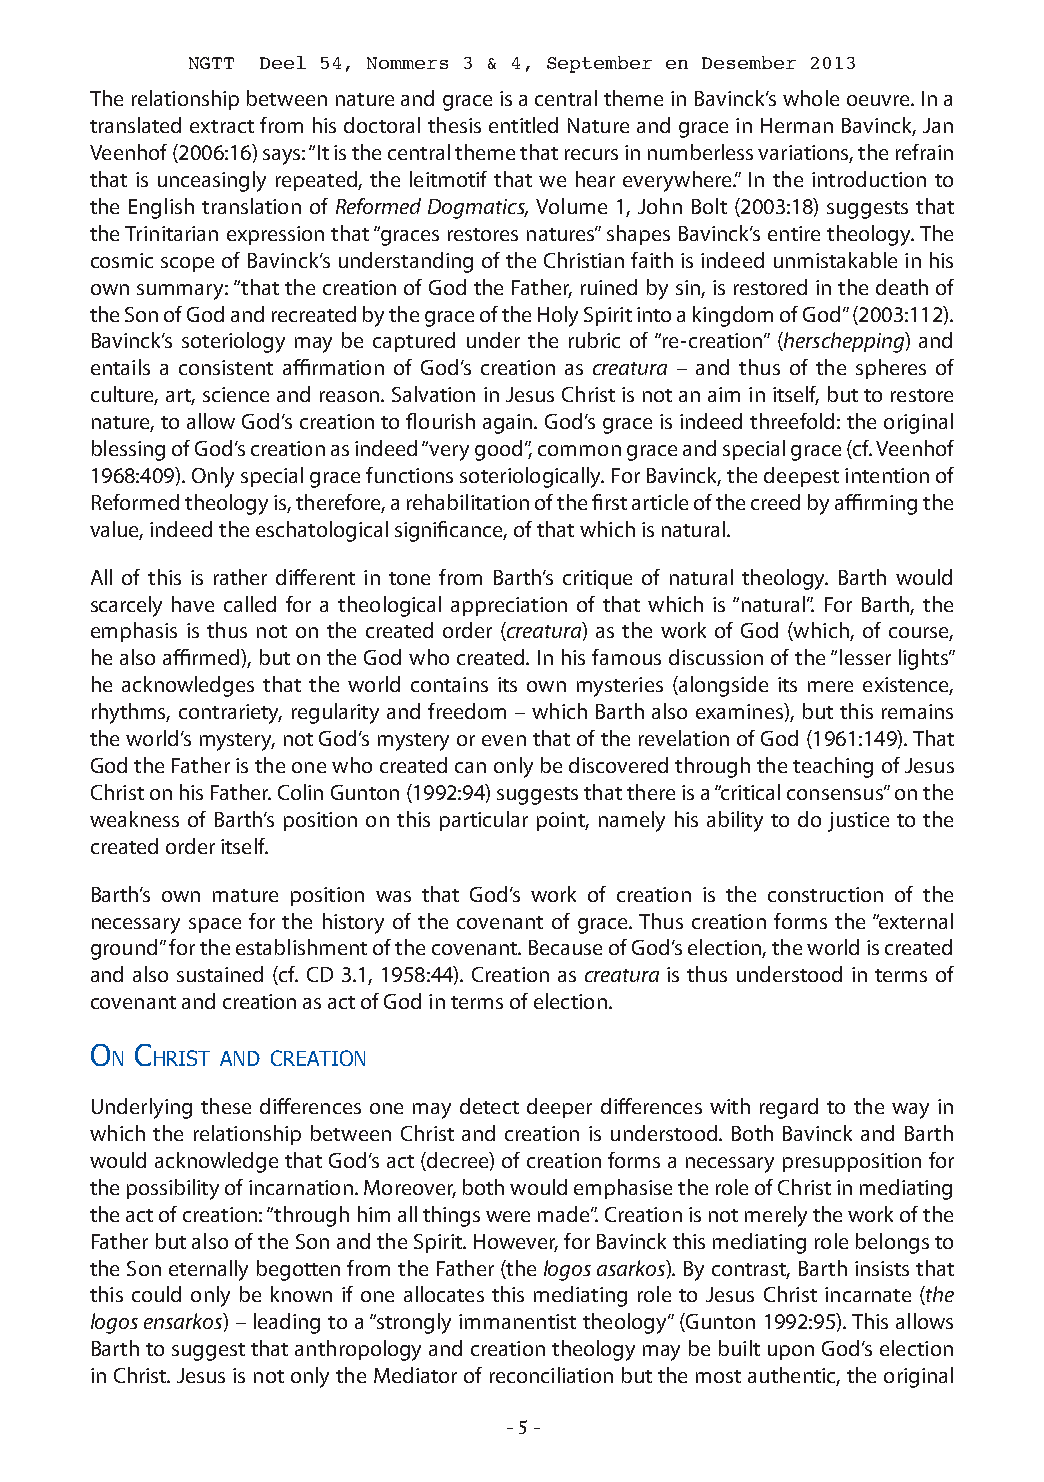 This page has width=1044, height=1482. I want to click on reconciliation, so click(551, 1375).
